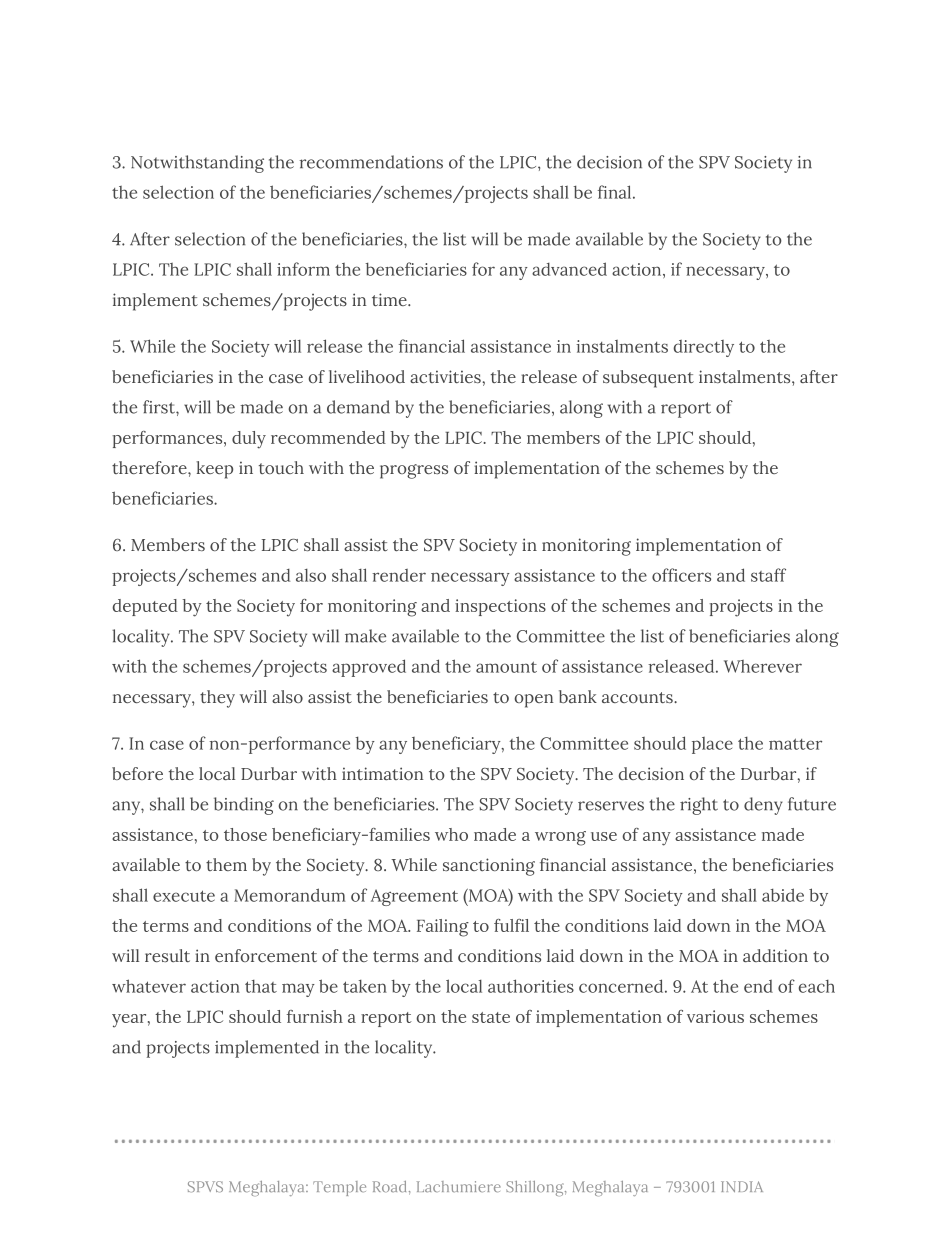 The width and height of the document is (952, 1233). I want to click on inform, so click(303, 269).
